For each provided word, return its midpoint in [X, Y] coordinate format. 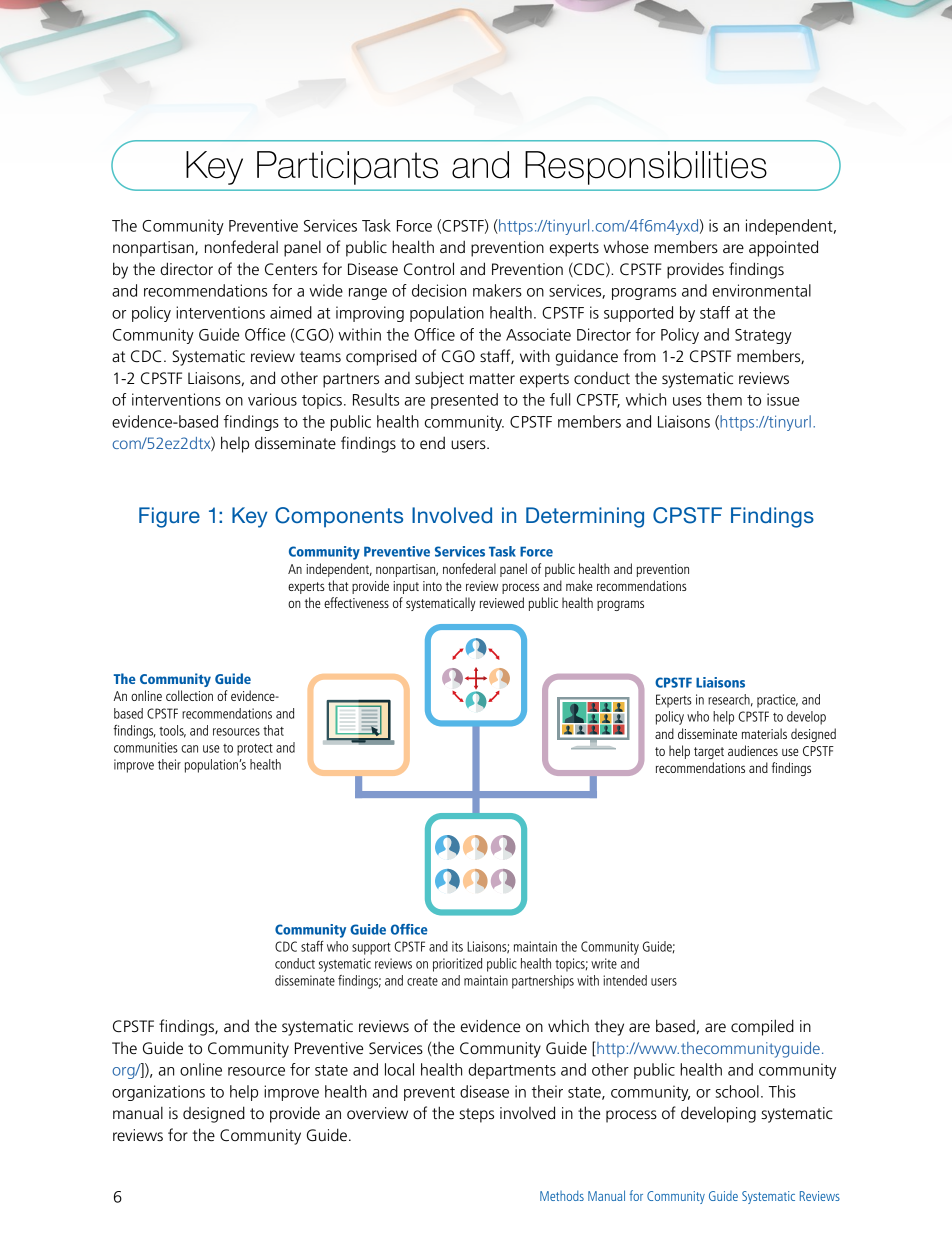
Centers [291, 269]
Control [429, 269]
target [709, 753]
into [432, 586]
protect [255, 750]
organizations [158, 1093]
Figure [169, 517]
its [457, 946]
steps [476, 1115]
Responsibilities [646, 168]
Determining [585, 517]
